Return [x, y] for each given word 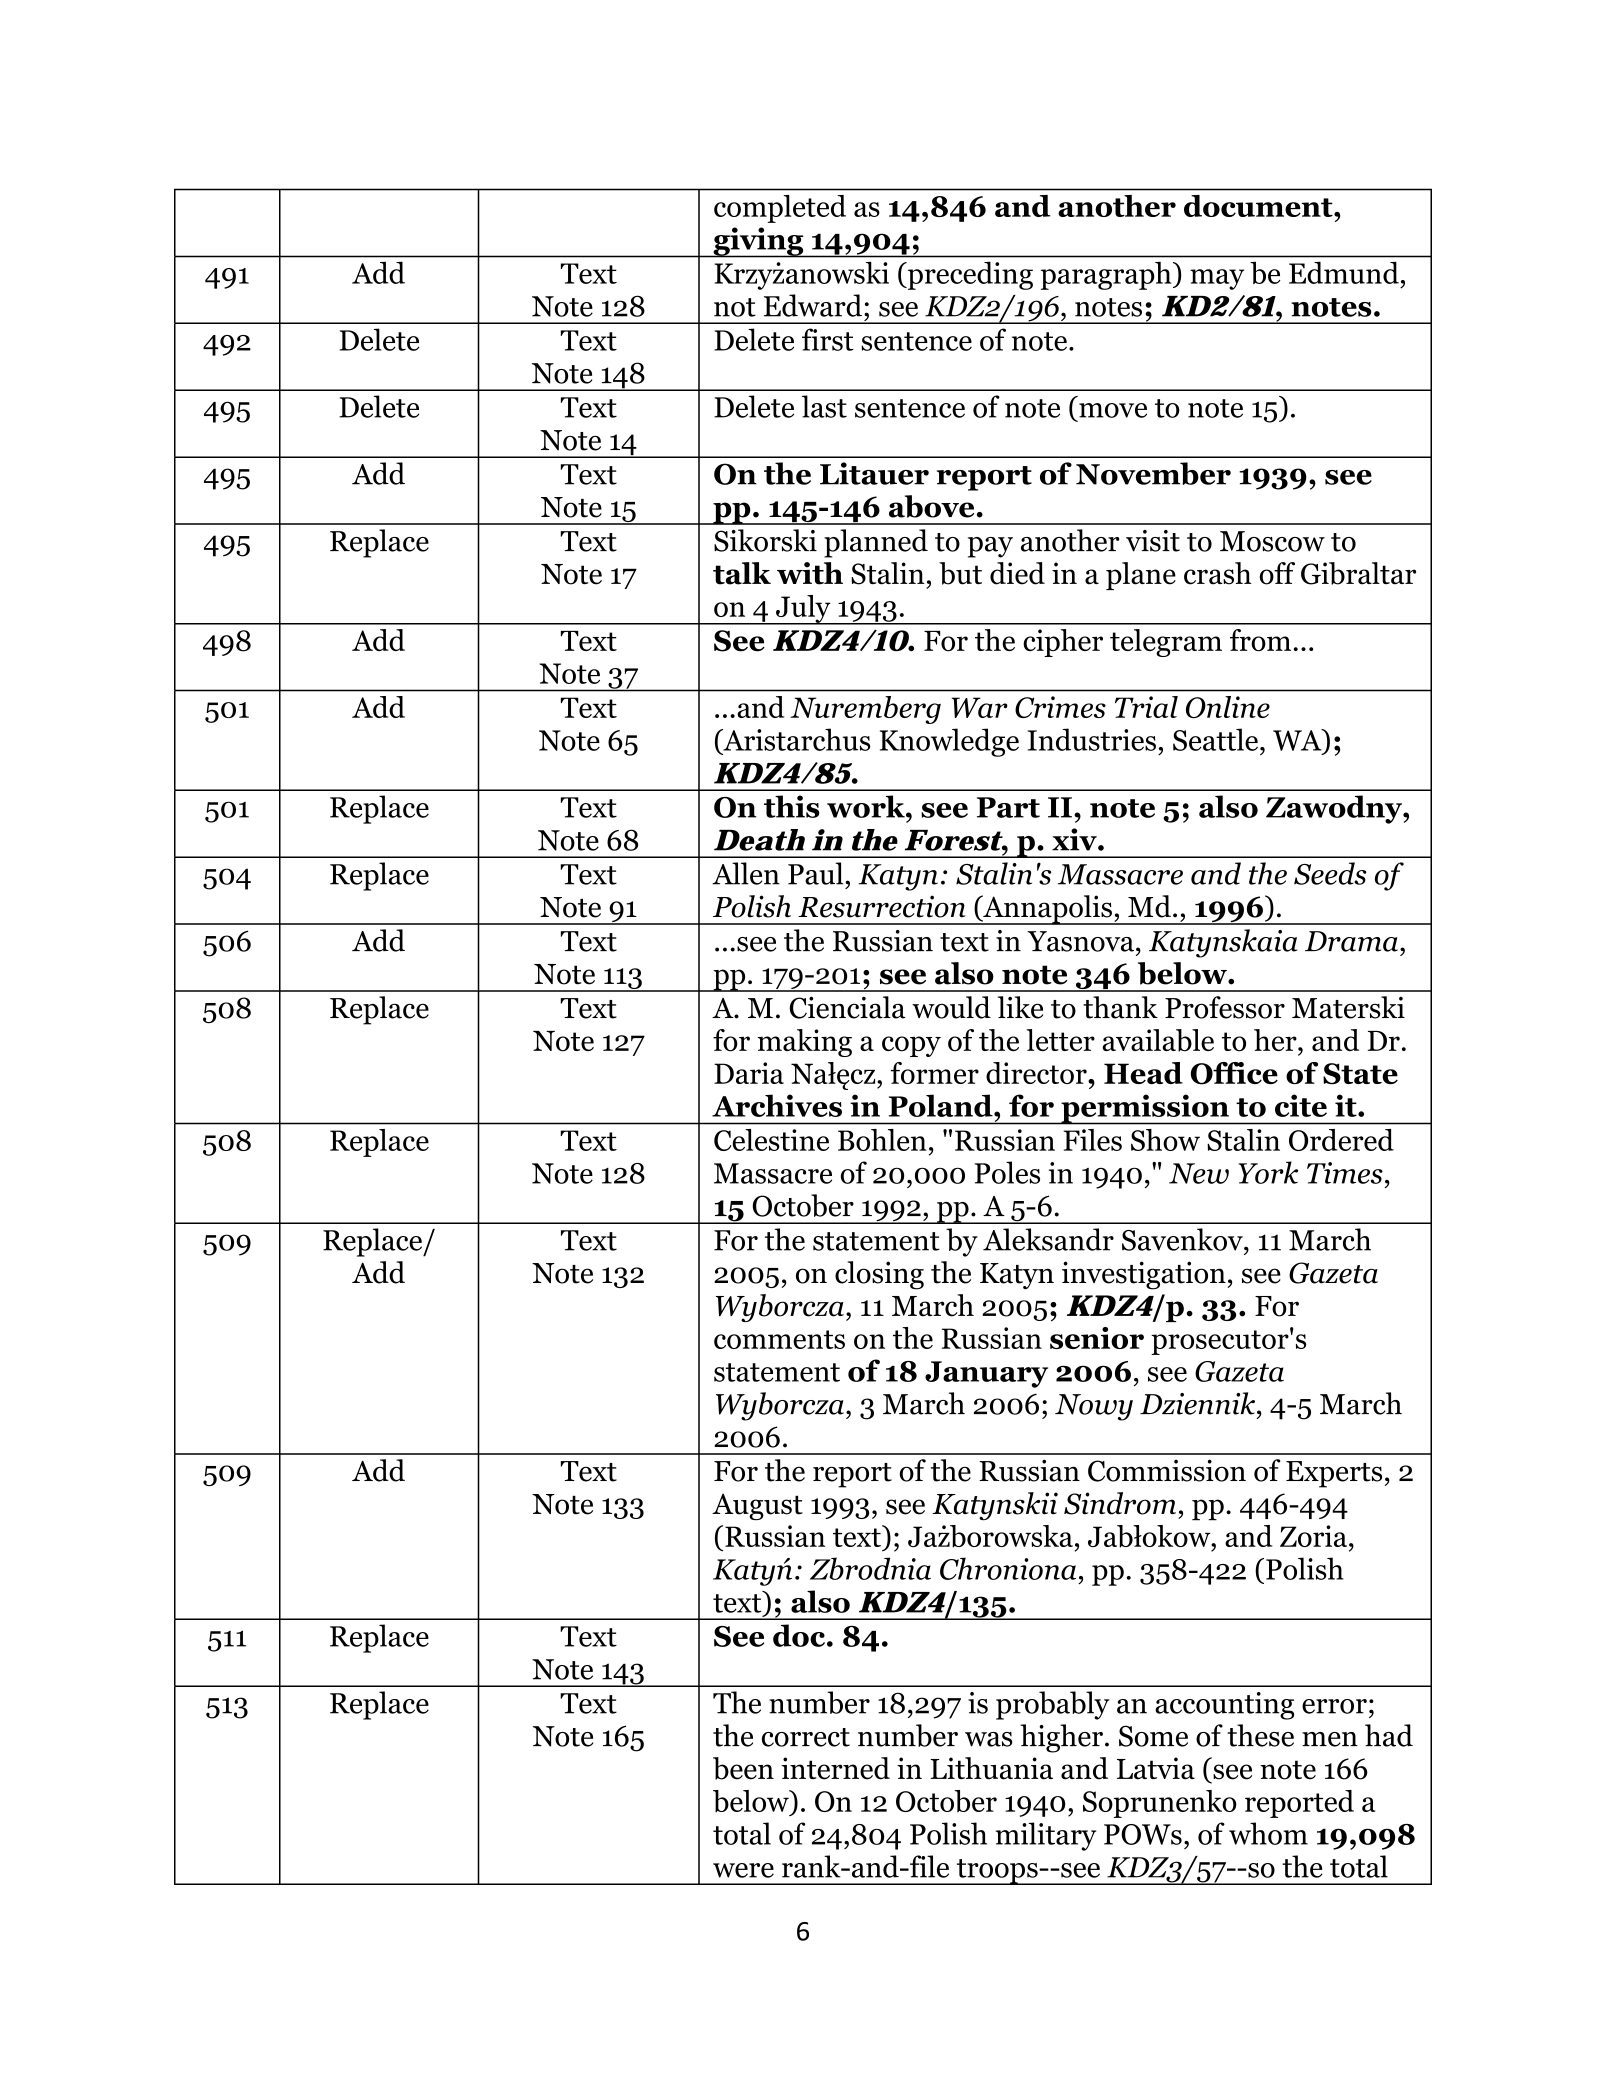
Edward [813, 305]
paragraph [1107, 275]
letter [1060, 1040]
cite [1301, 1105]
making [805, 1043]
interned [836, 1768]
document [1259, 206]
